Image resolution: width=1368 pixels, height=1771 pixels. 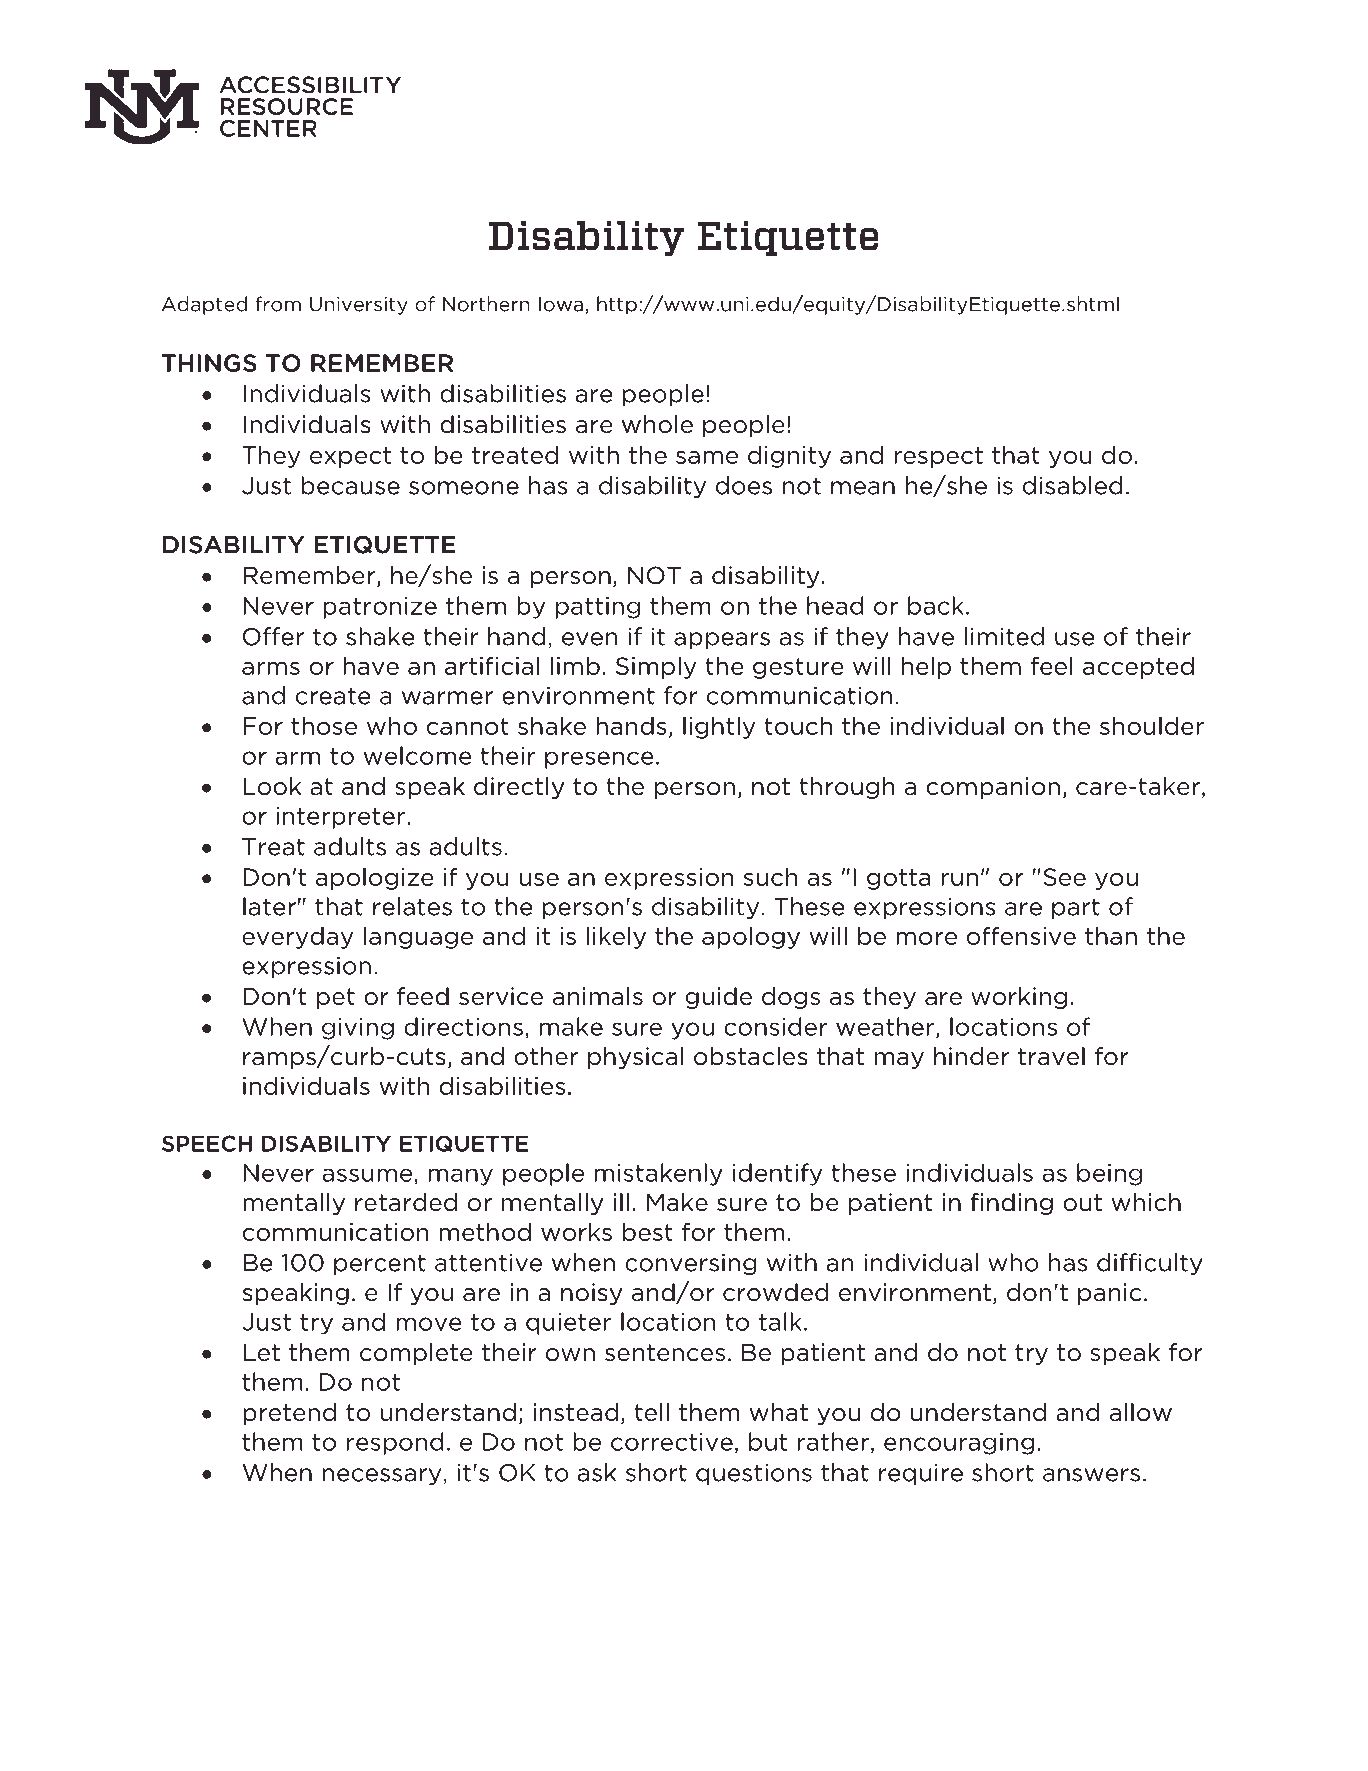 I want to click on answers, so click(x=1091, y=1475).
